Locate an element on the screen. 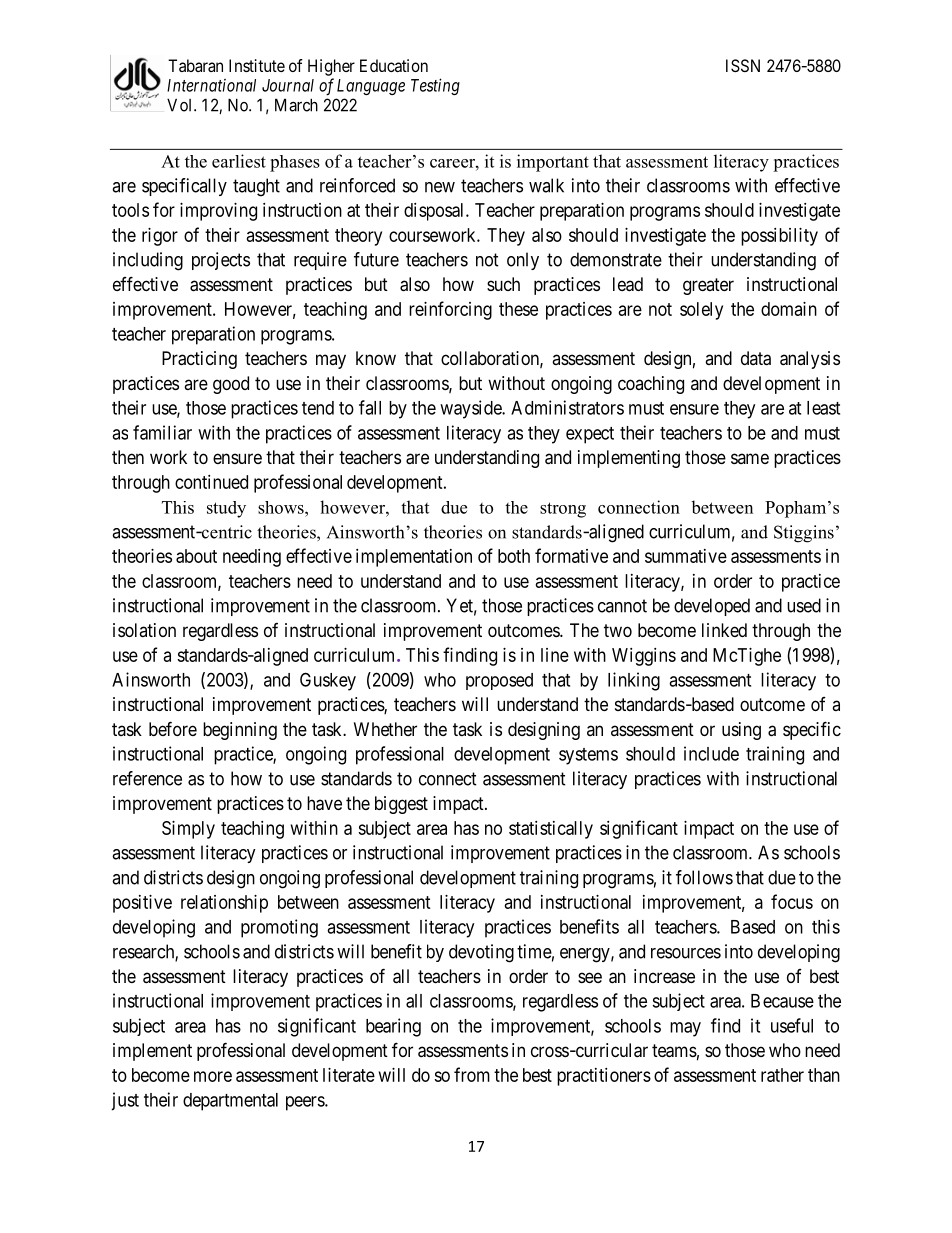  Testing is located at coordinates (435, 86).
